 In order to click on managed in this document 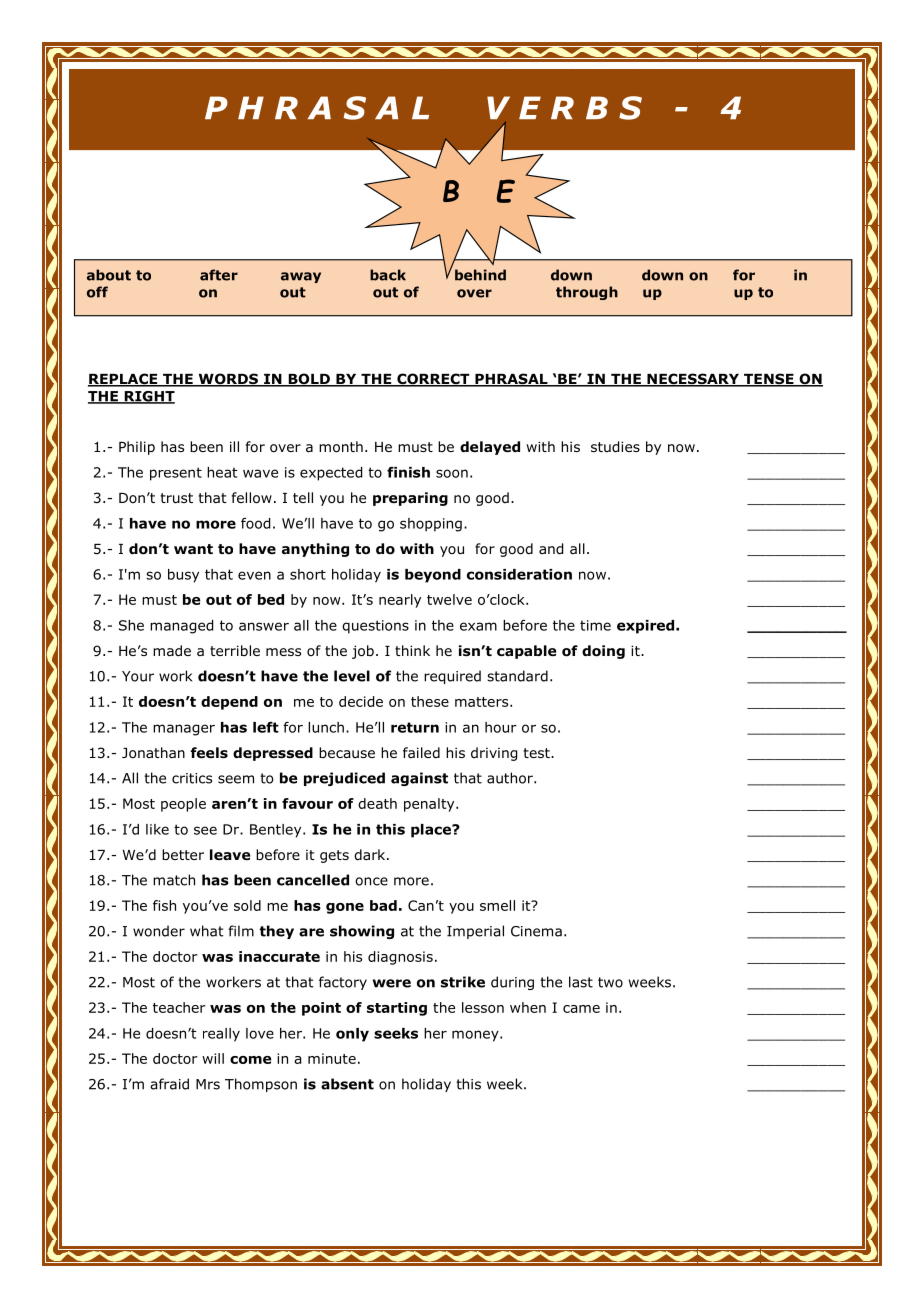, I will do `click(181, 627)`.
